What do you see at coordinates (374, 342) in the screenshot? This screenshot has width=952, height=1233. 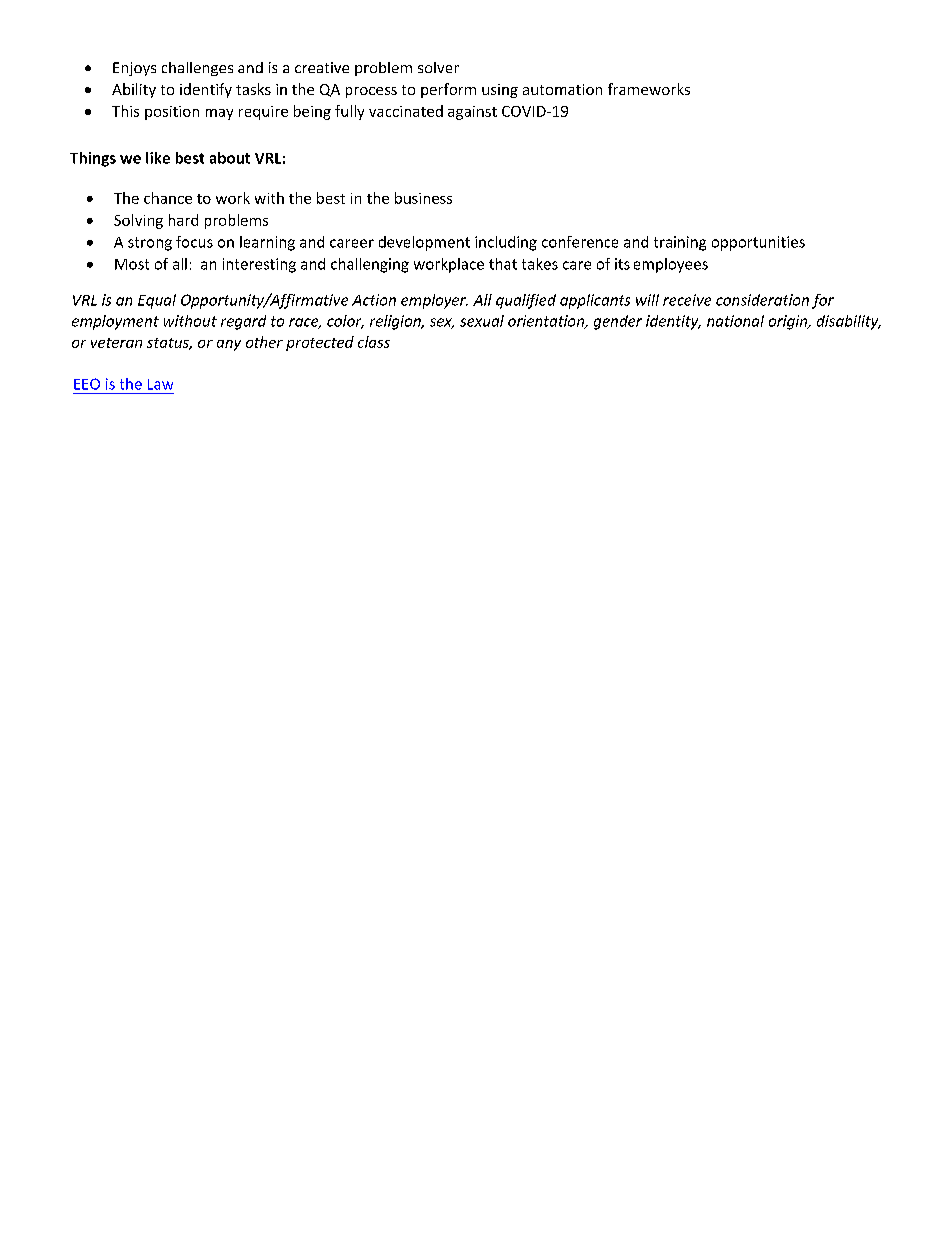 I see `class` at bounding box center [374, 342].
